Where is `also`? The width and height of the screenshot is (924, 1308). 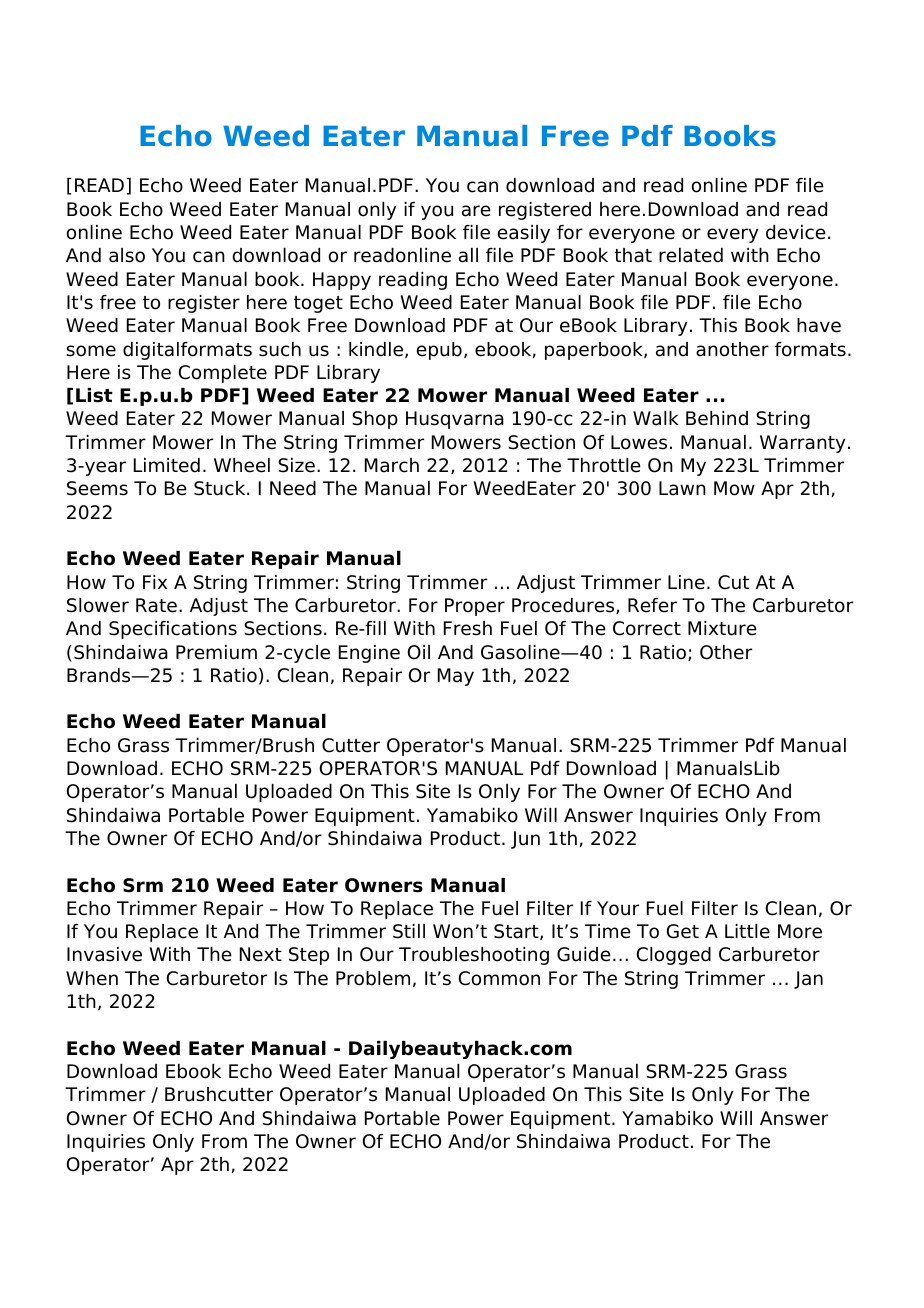 also is located at coordinates (127, 255).
